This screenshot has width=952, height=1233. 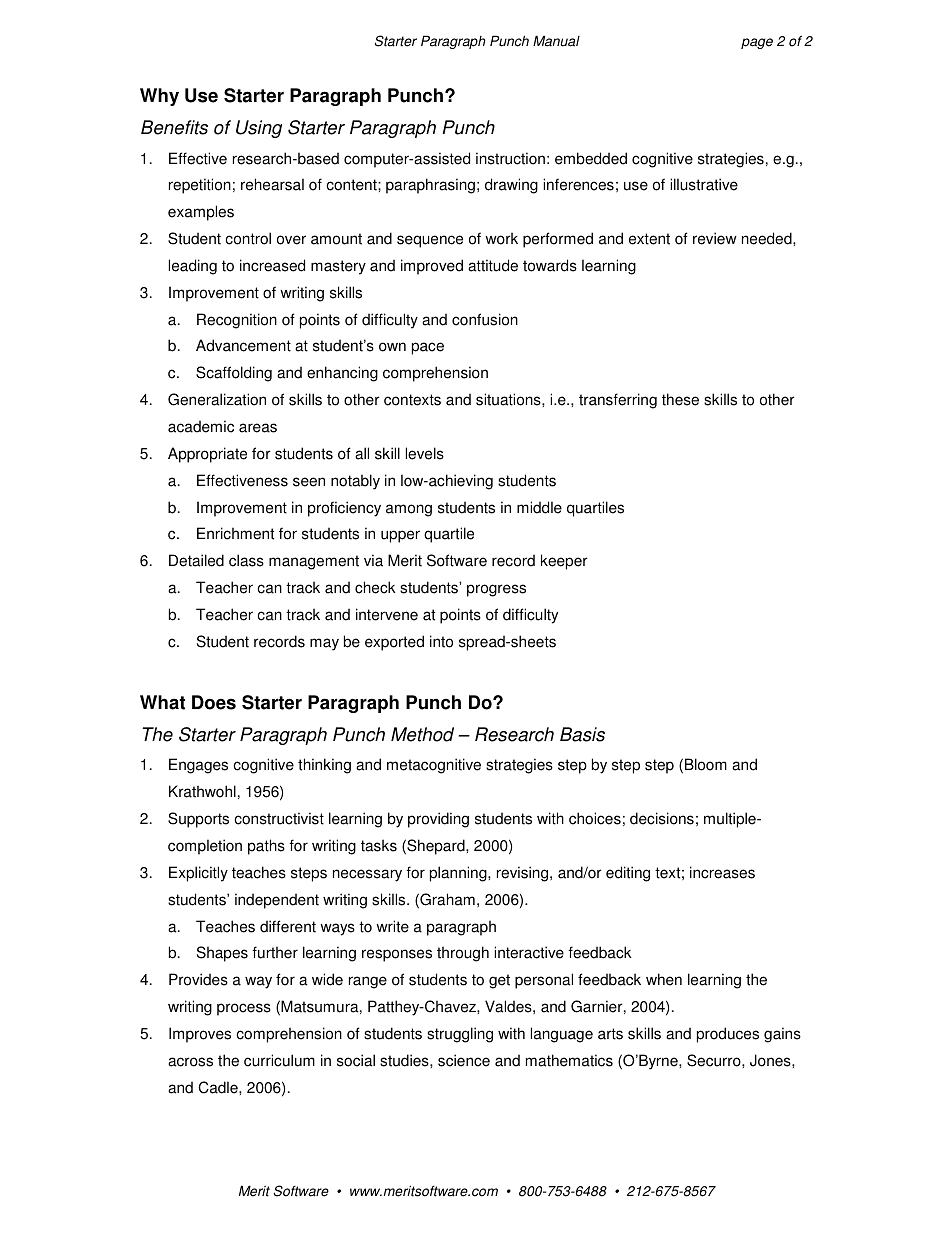 What do you see at coordinates (259, 129) in the screenshot?
I see `Using` at bounding box center [259, 129].
